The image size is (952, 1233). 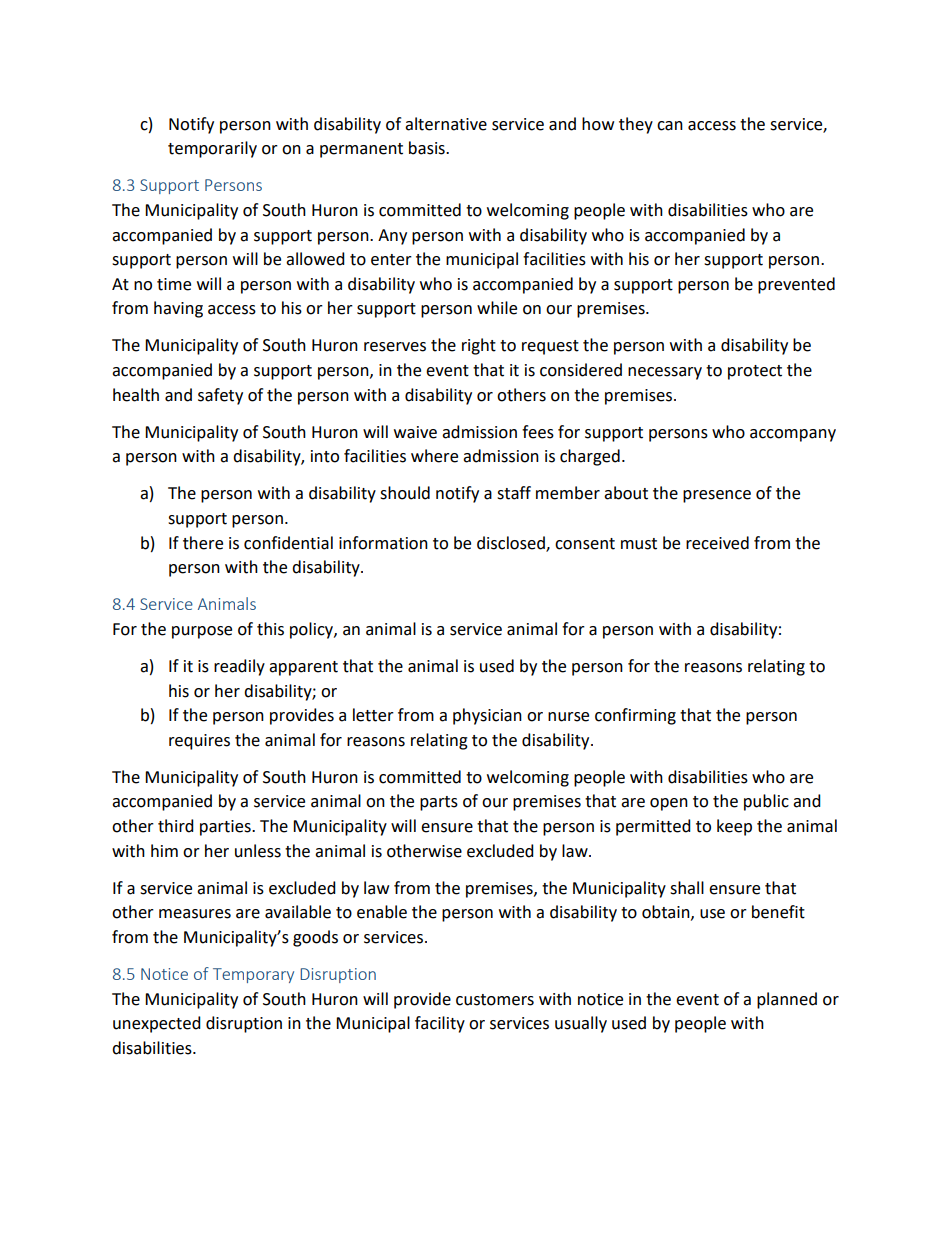 I want to click on confirming, so click(x=635, y=716).
